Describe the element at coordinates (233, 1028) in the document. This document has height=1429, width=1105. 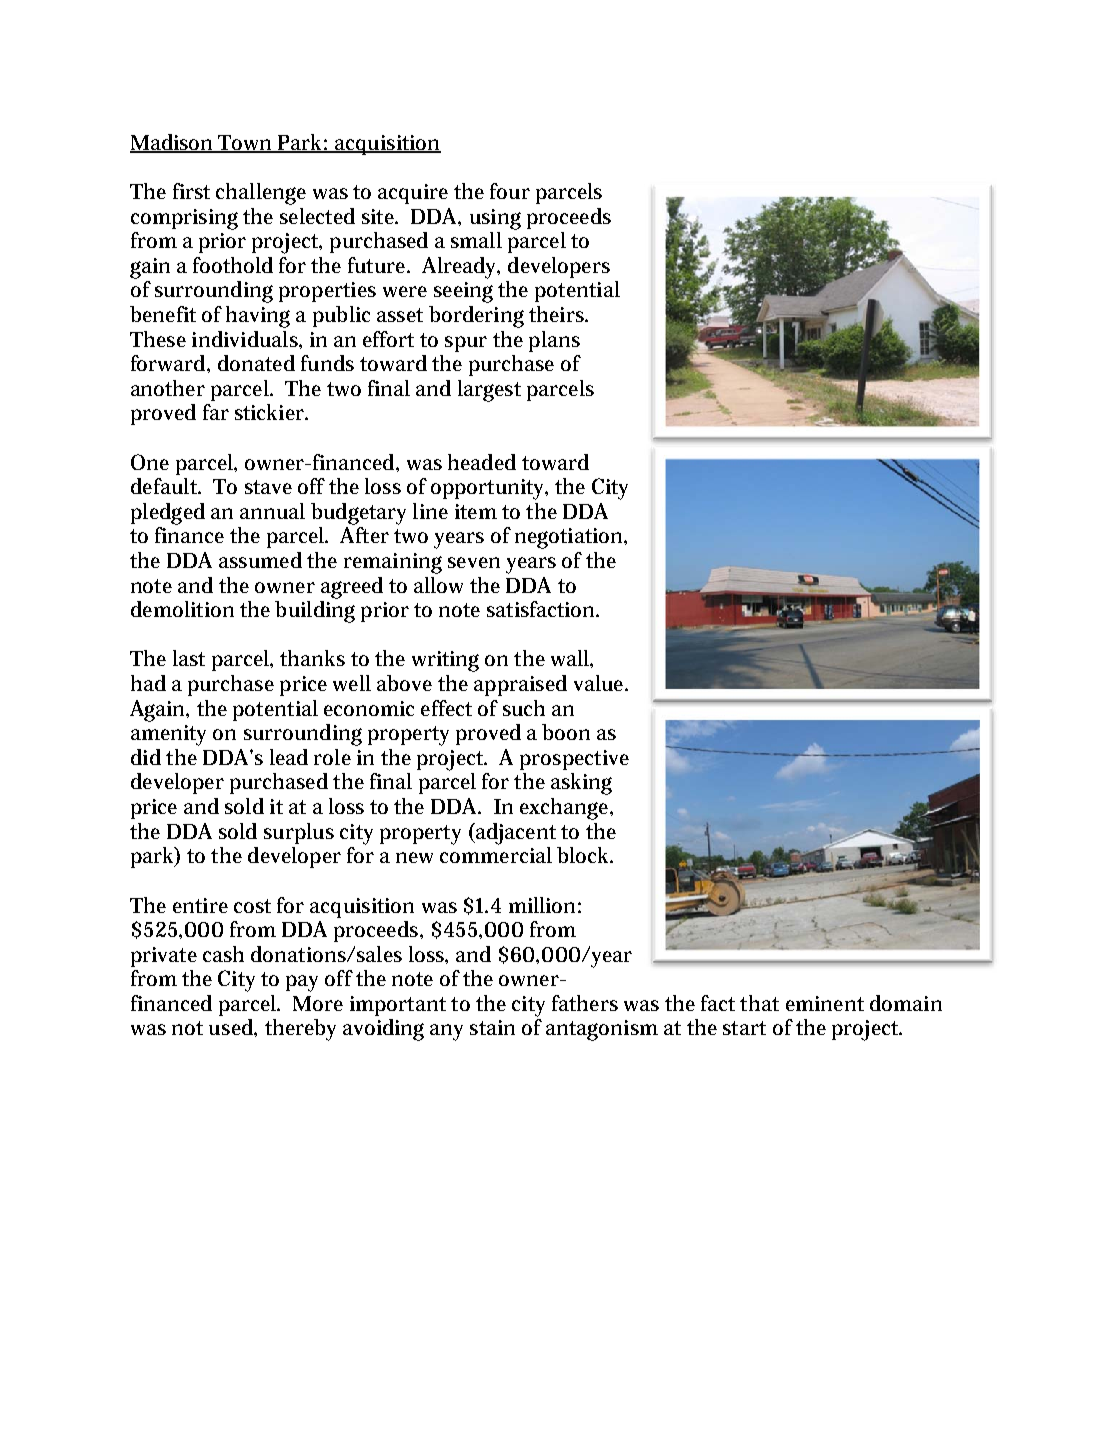
I see `used` at that location.
